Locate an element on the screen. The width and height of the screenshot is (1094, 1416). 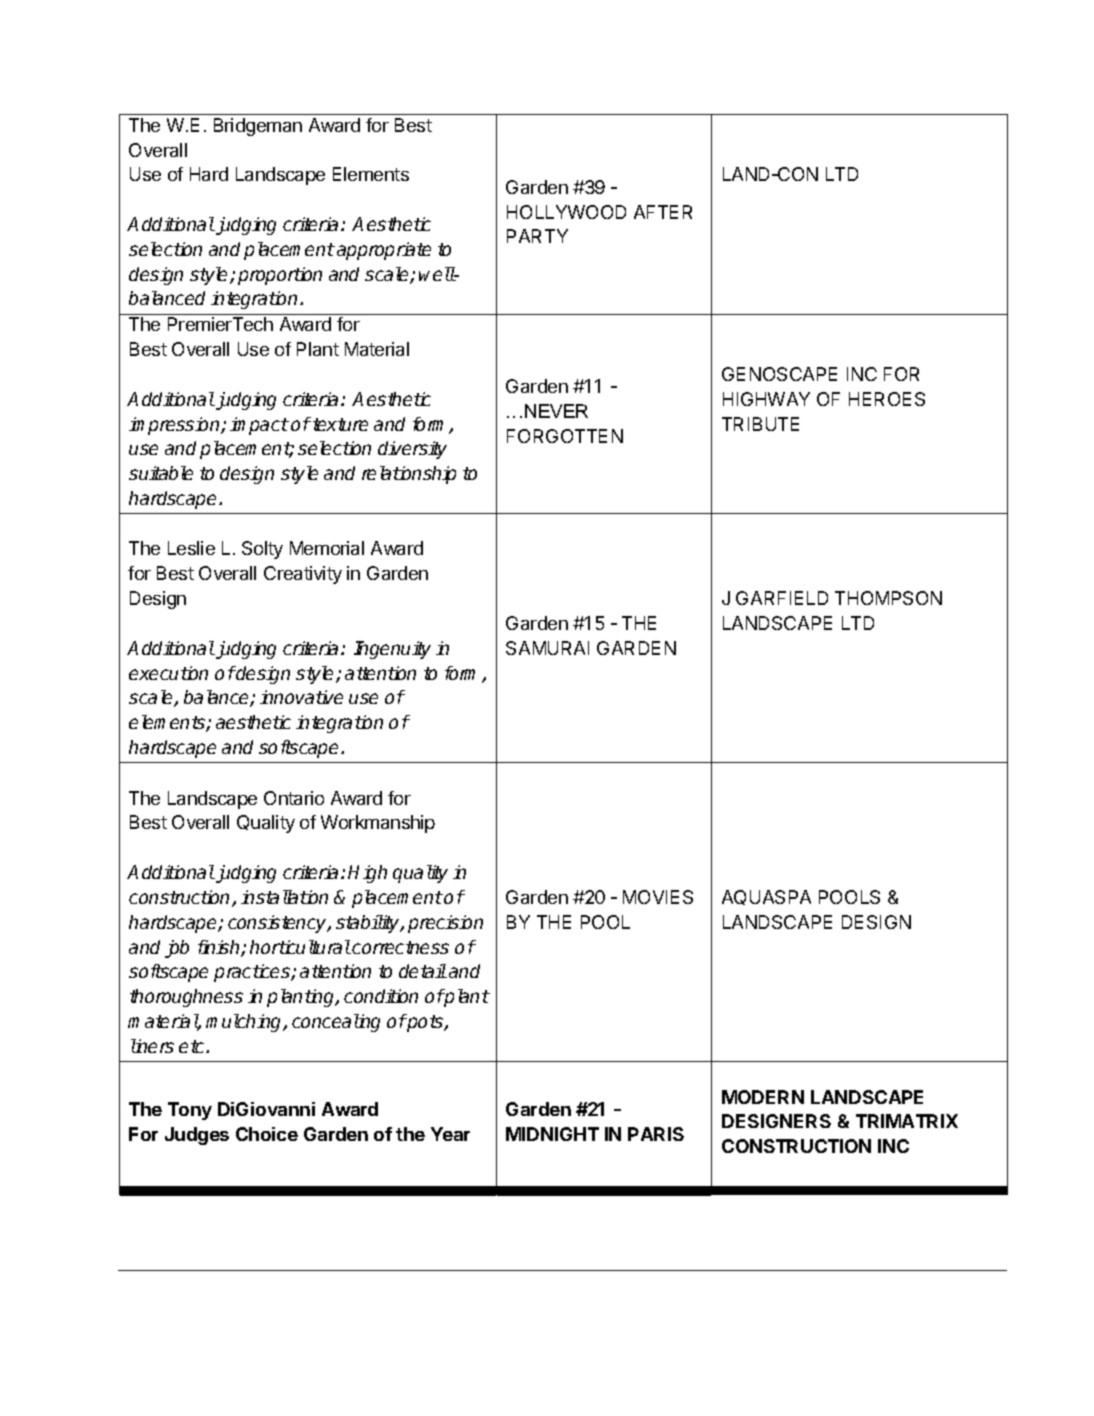
proportion is located at coordinates (280, 276).
